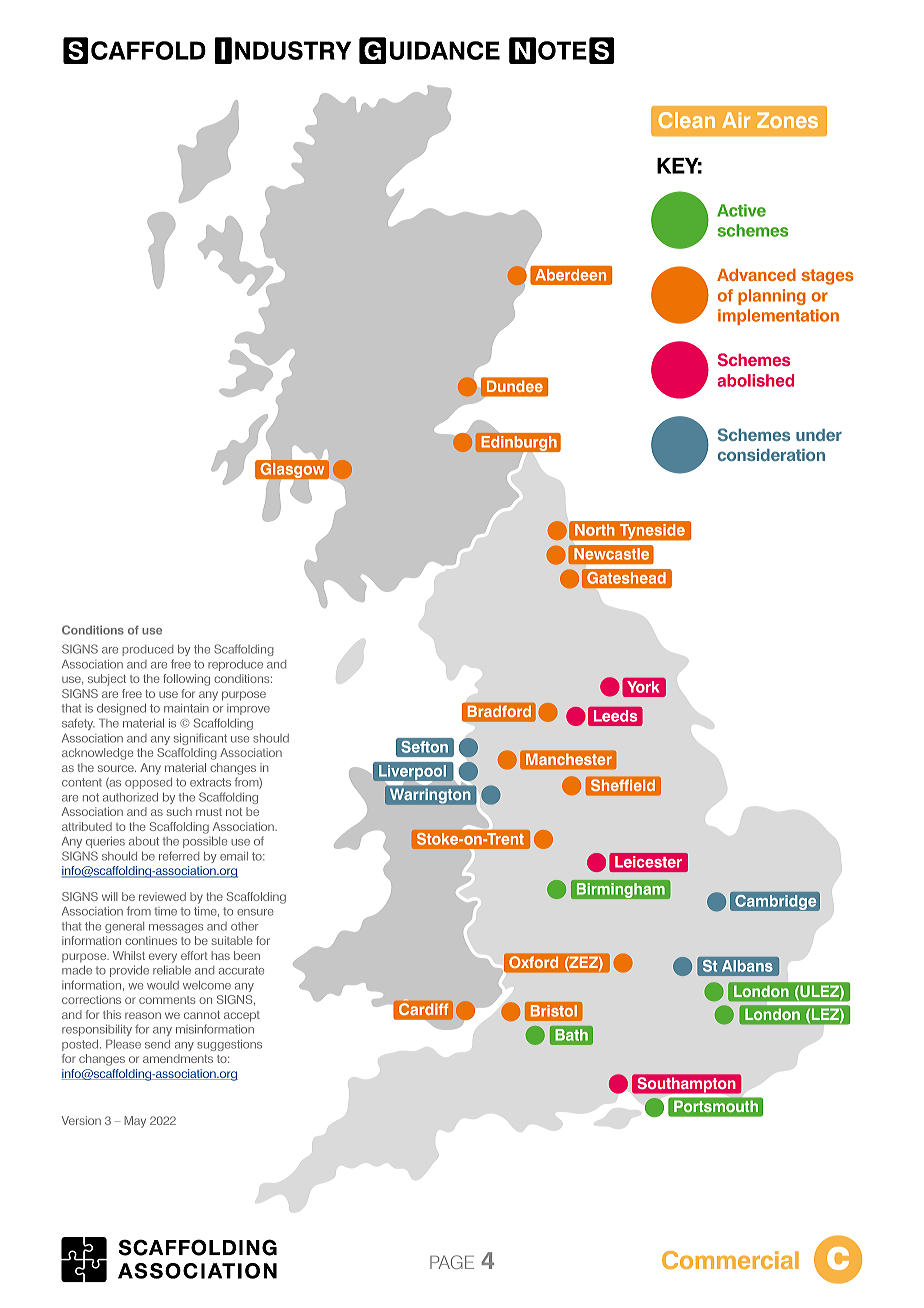 The height and width of the screenshot is (1308, 924). I want to click on Bradford, so click(499, 711).
